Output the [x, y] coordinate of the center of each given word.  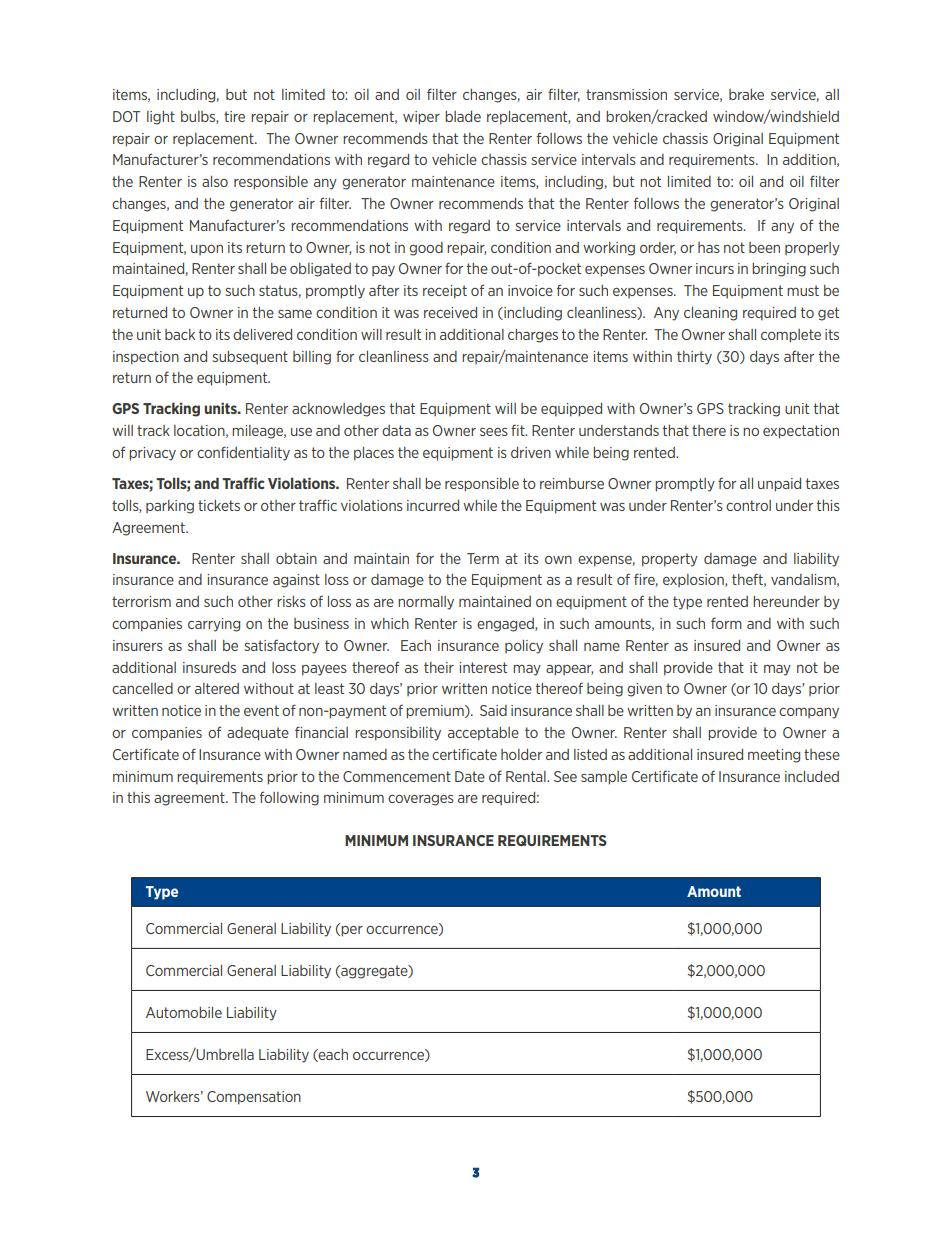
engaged [506, 625]
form [726, 623]
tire [234, 116]
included [812, 776]
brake [746, 94]
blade [463, 116]
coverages [421, 800]
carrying [214, 625]
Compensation [254, 1098]
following [289, 798]
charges [533, 336]
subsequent [250, 358]
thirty [694, 358]
